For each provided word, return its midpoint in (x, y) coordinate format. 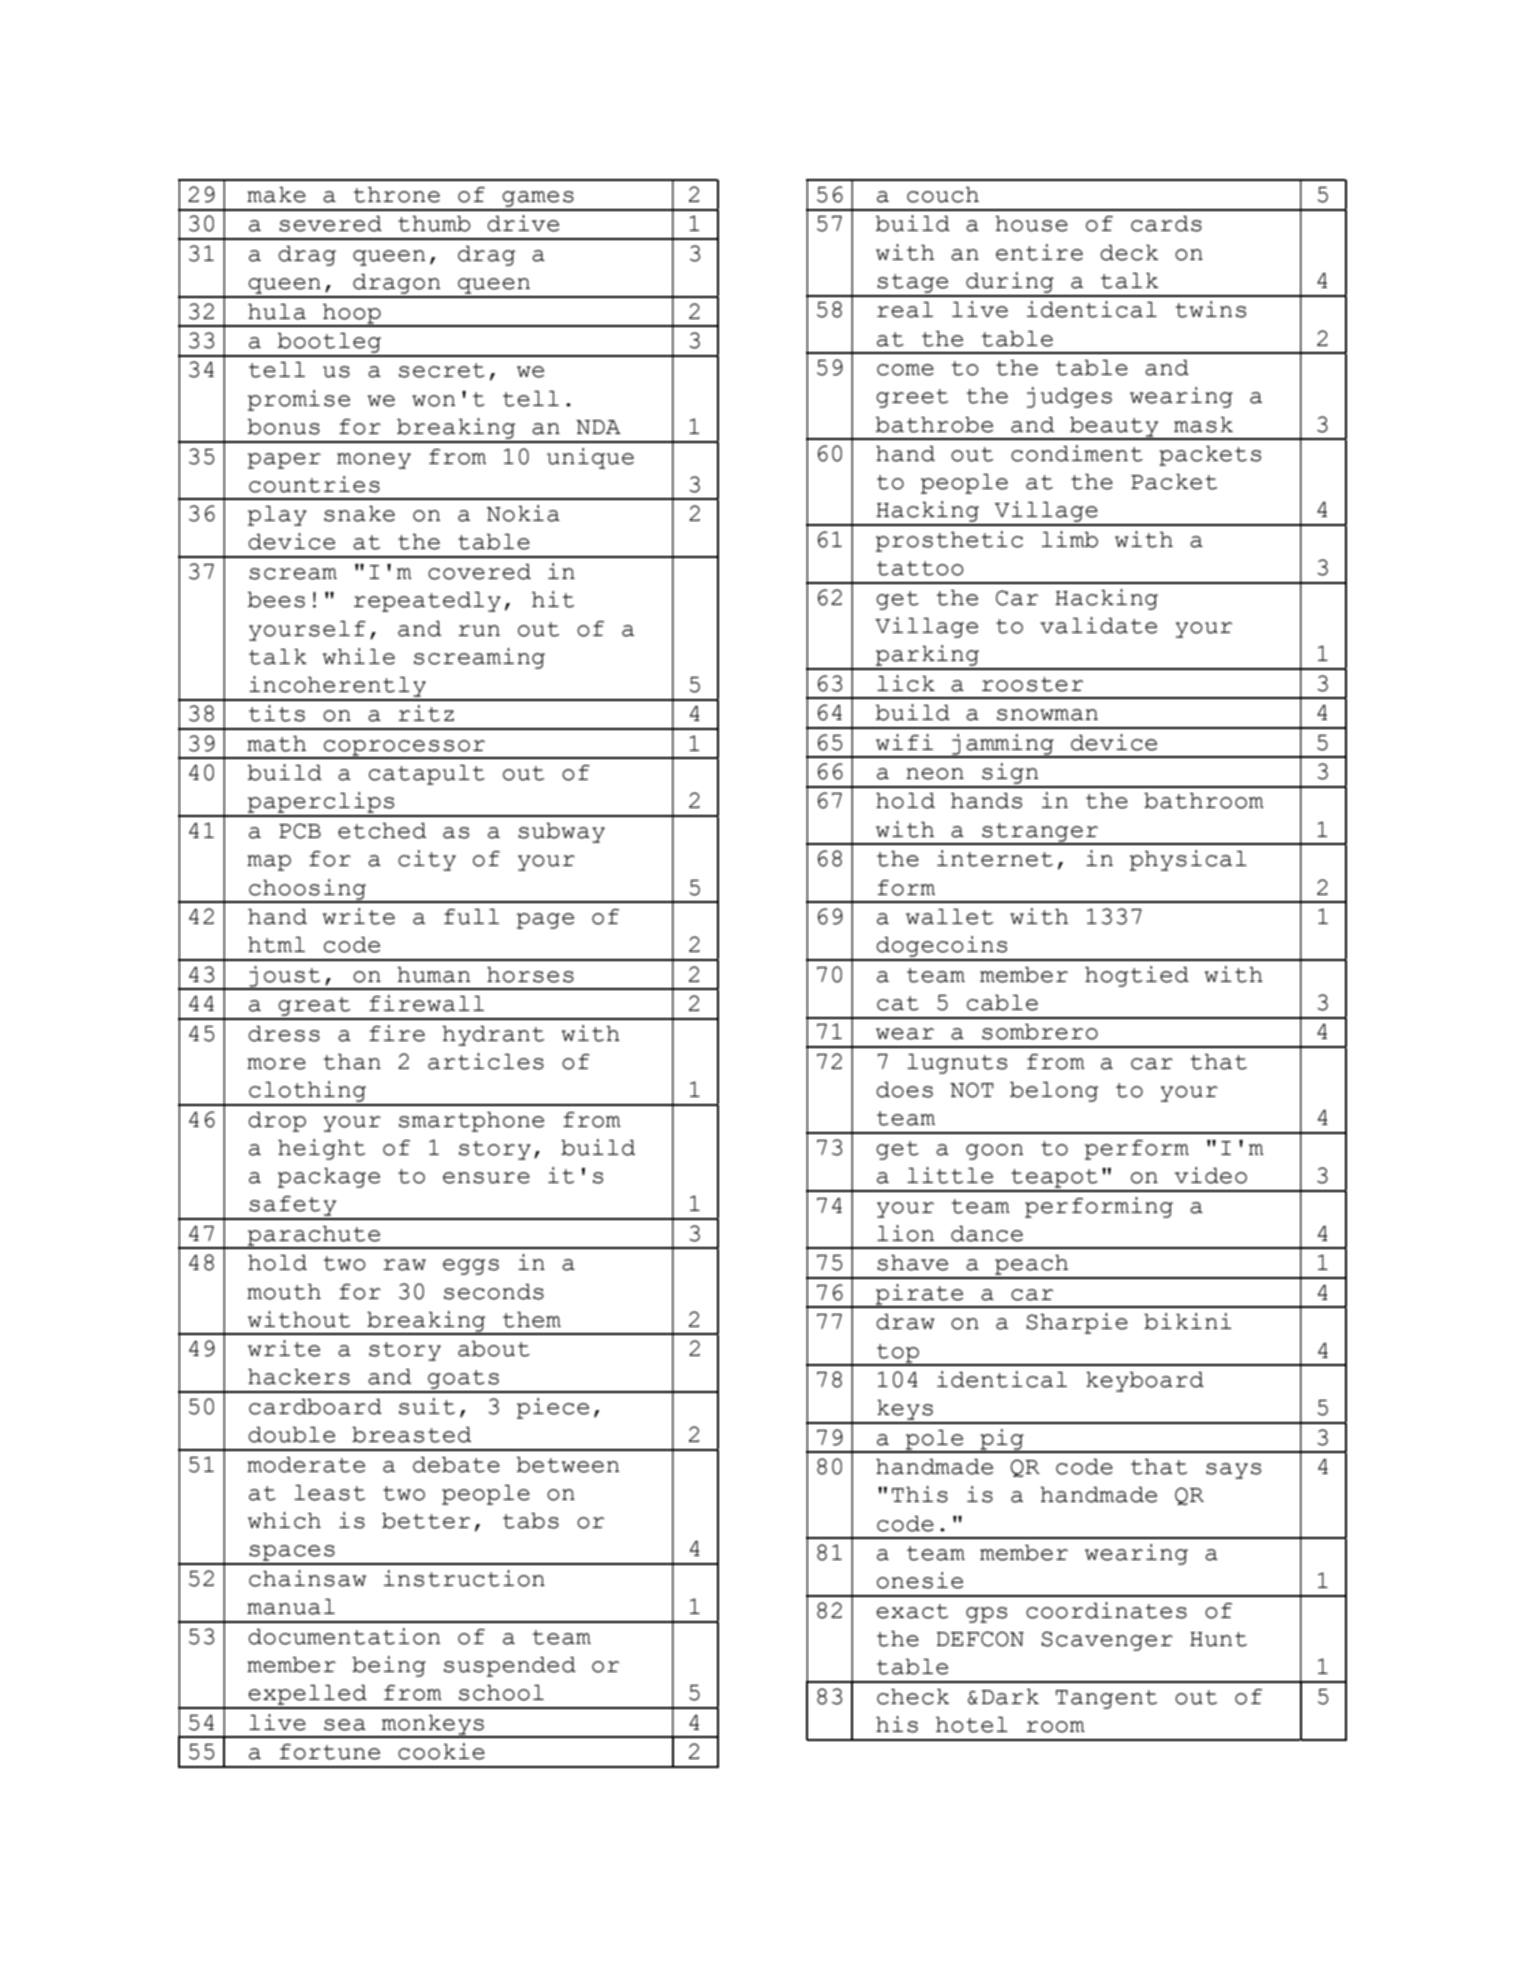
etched (382, 831)
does (904, 1090)
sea (345, 1725)
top (898, 1354)
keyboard (1145, 1382)
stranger (1040, 833)
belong (1054, 1092)
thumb (434, 224)
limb (1070, 539)
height (321, 1149)
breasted (411, 1435)
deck (1129, 253)
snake (359, 514)
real (905, 310)
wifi (904, 742)
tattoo (920, 568)
